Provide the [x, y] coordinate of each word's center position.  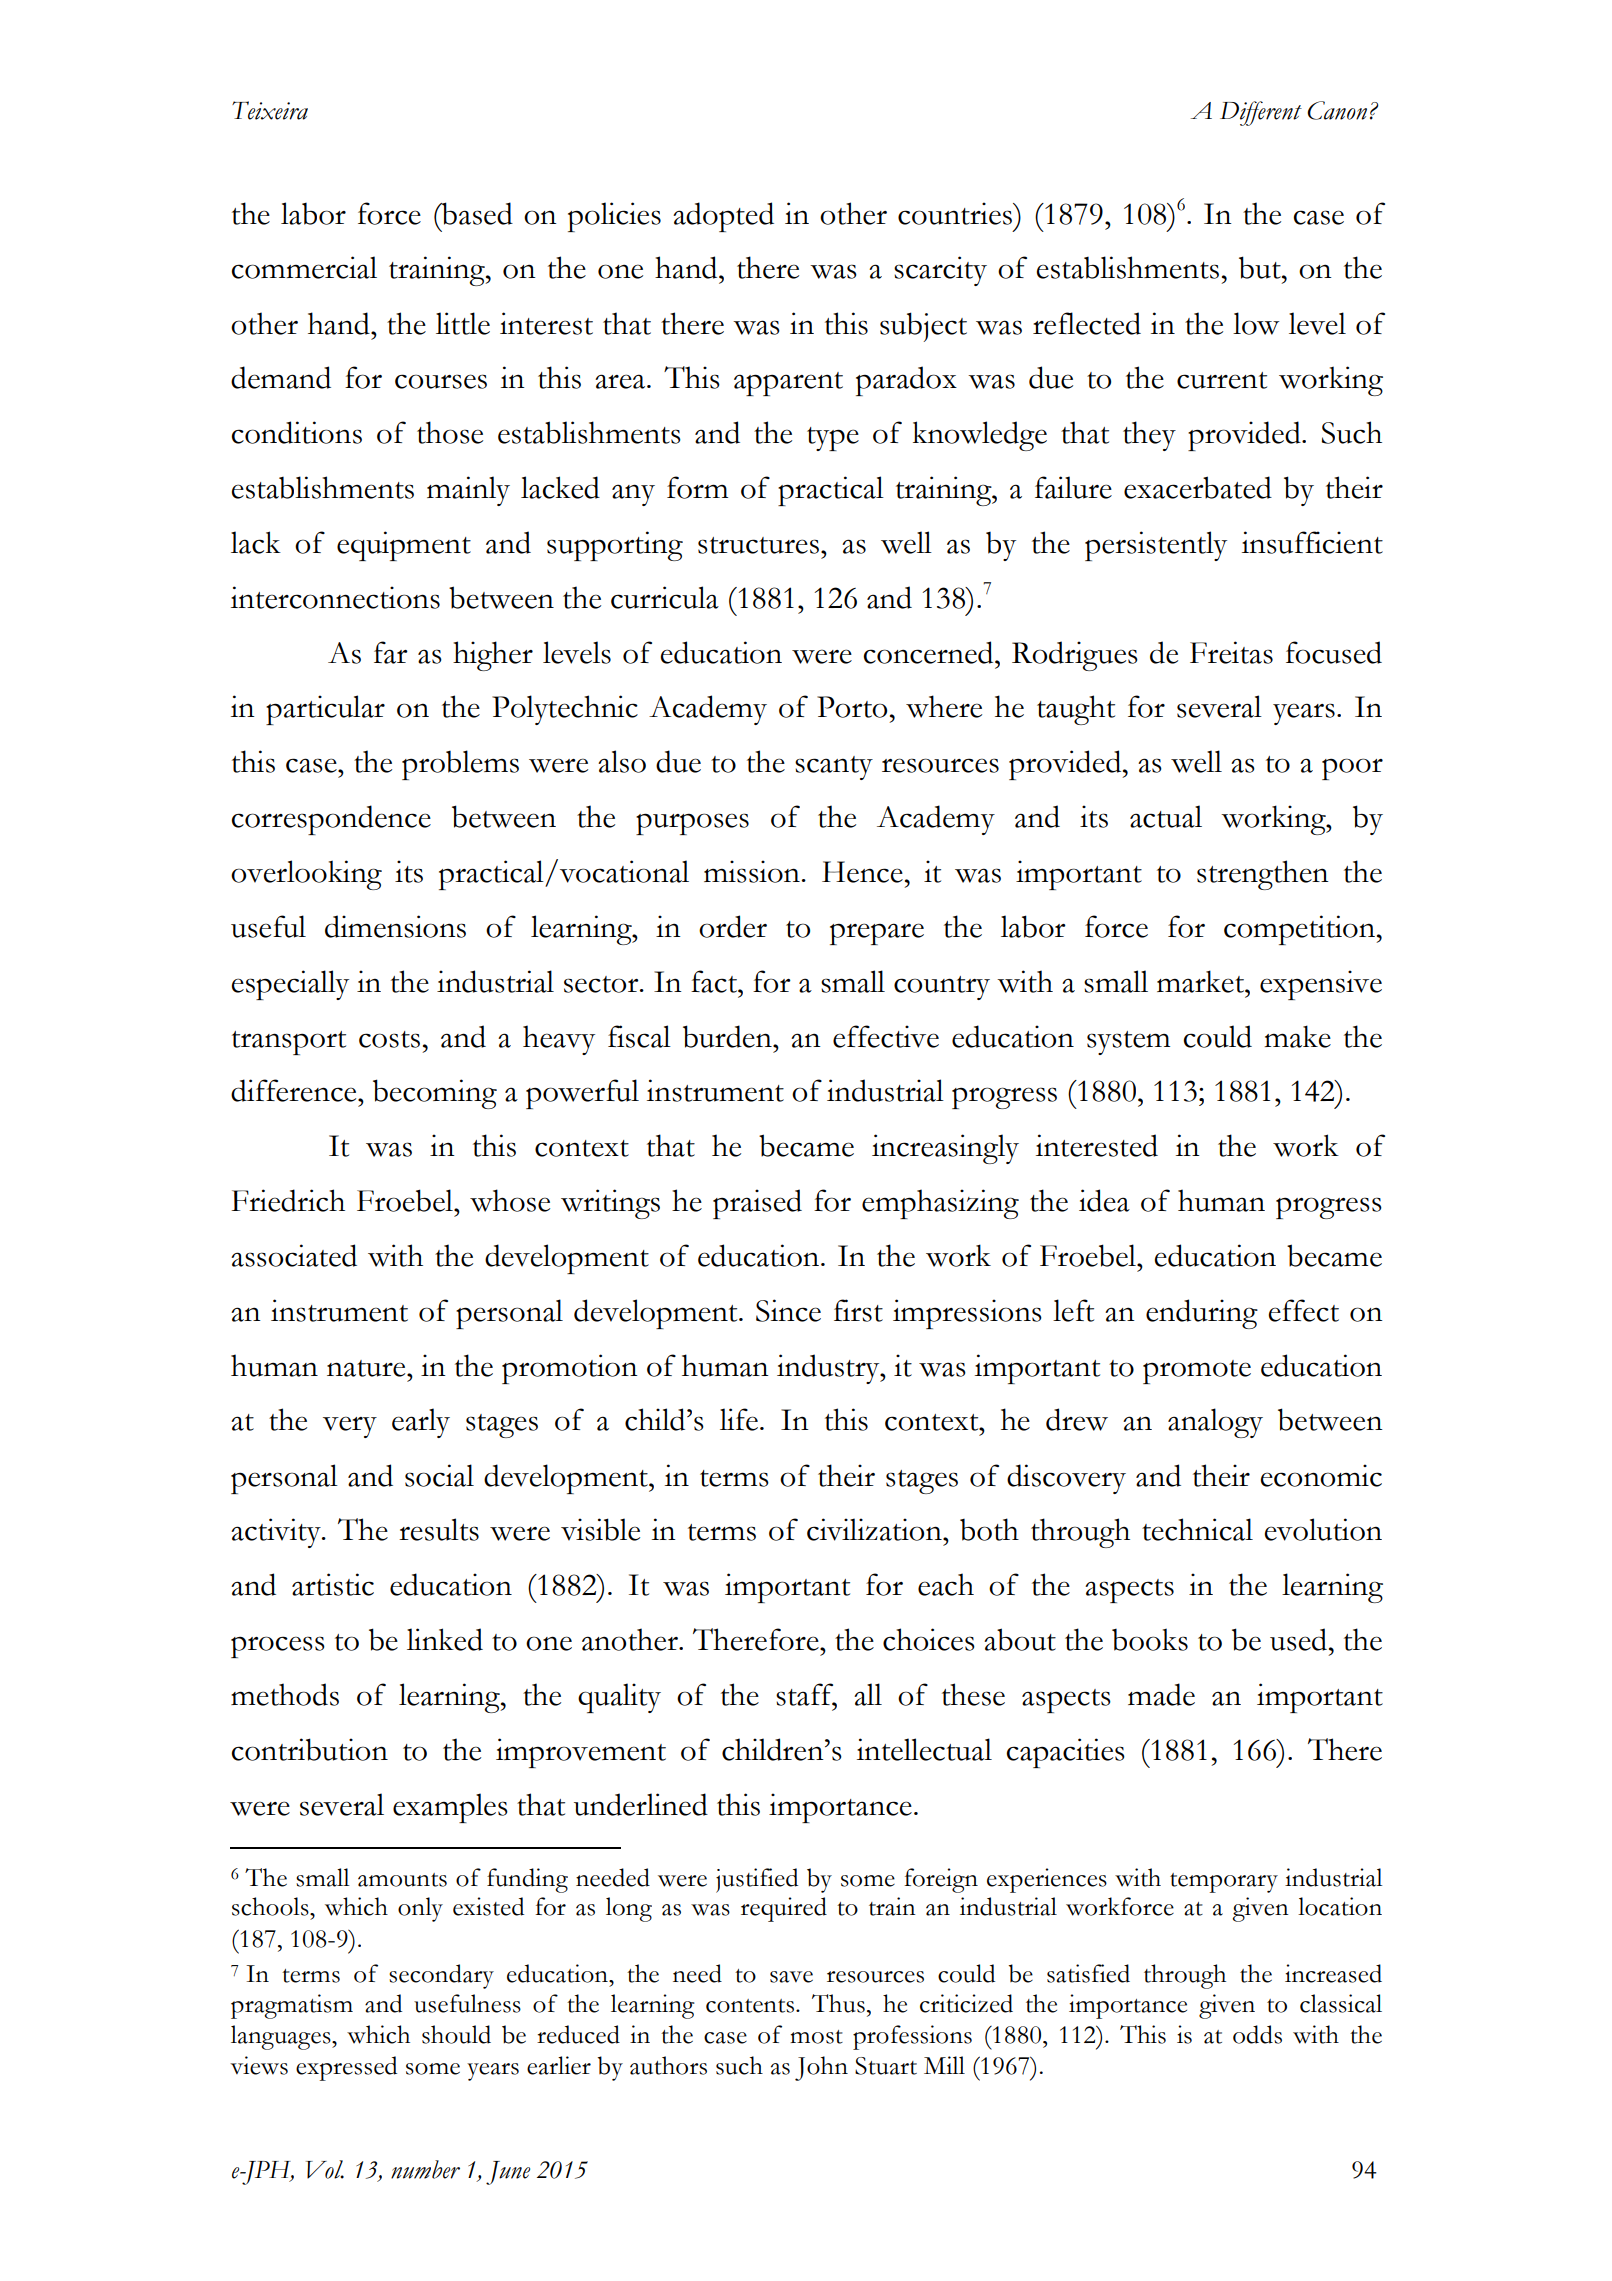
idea [1104, 1200]
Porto [852, 707]
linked [445, 1639]
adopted [723, 217]
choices [929, 1639]
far [391, 652]
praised [757, 1204]
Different [1261, 113]
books [1150, 1639]
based [476, 213]
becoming [435, 1094]
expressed [346, 2068]
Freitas [1231, 652]
